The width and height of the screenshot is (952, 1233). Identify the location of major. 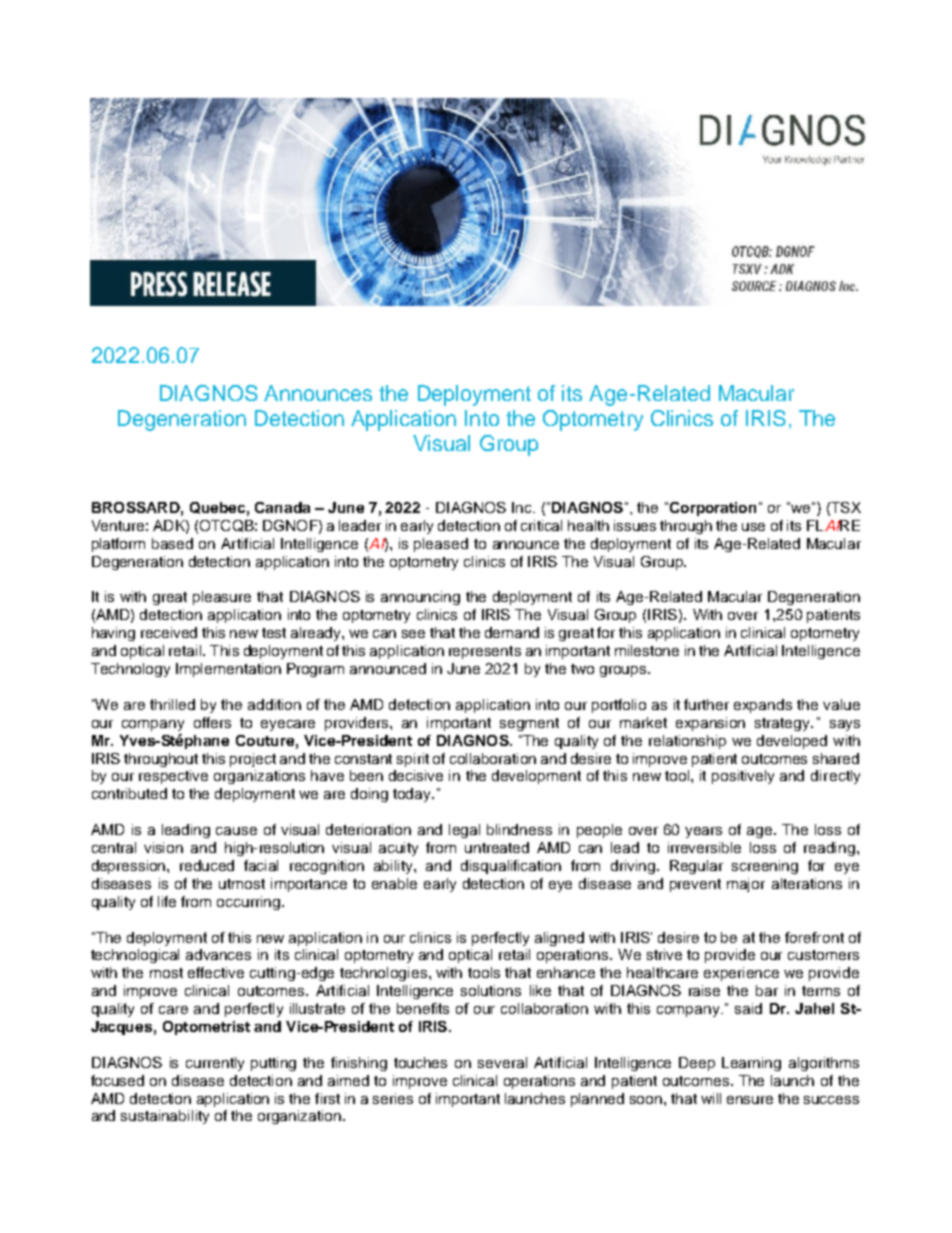
(746, 885).
